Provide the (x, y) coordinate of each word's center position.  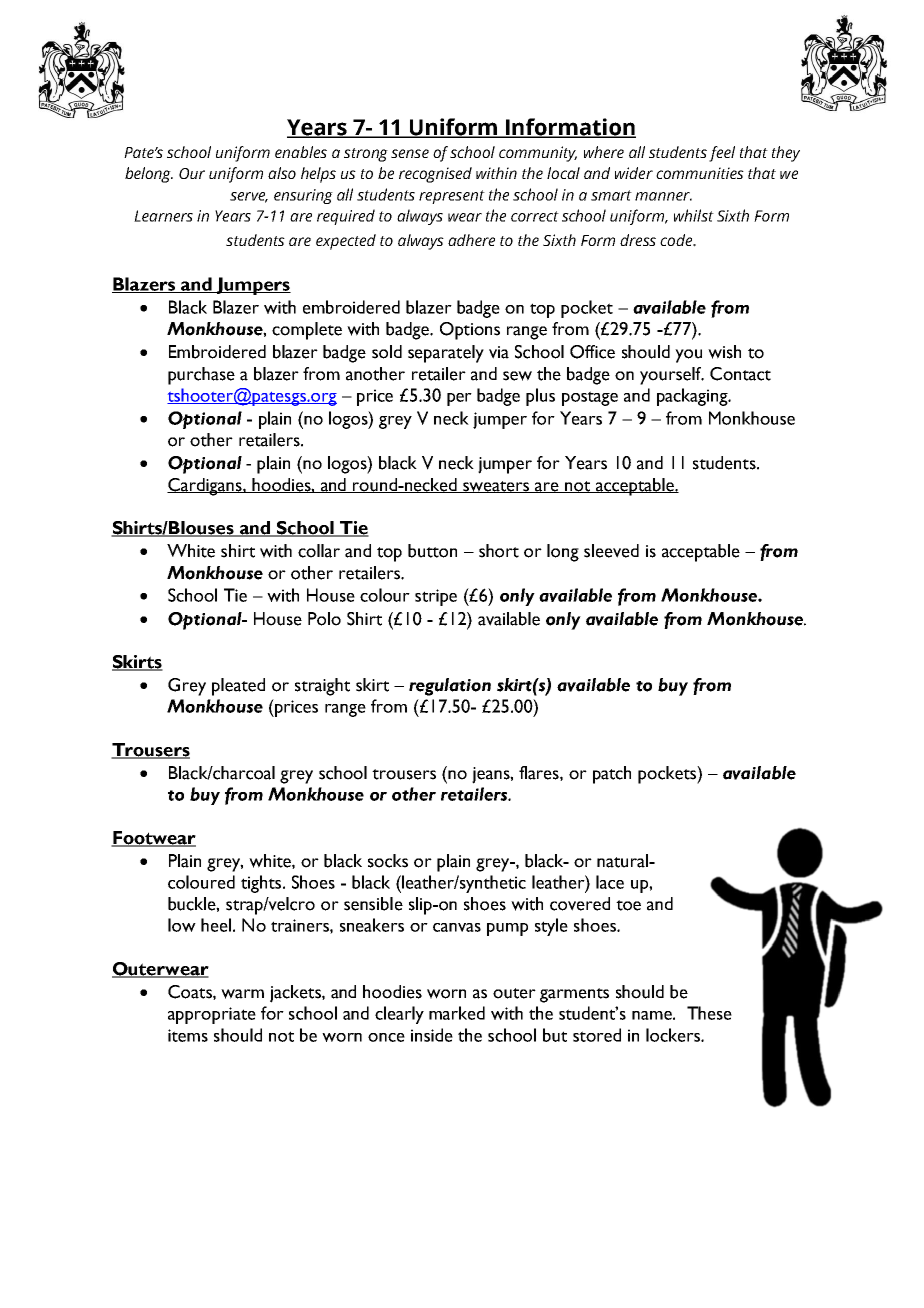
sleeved (611, 551)
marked (457, 1013)
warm (242, 994)
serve (249, 197)
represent (452, 197)
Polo (324, 619)
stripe (436, 597)
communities (700, 173)
